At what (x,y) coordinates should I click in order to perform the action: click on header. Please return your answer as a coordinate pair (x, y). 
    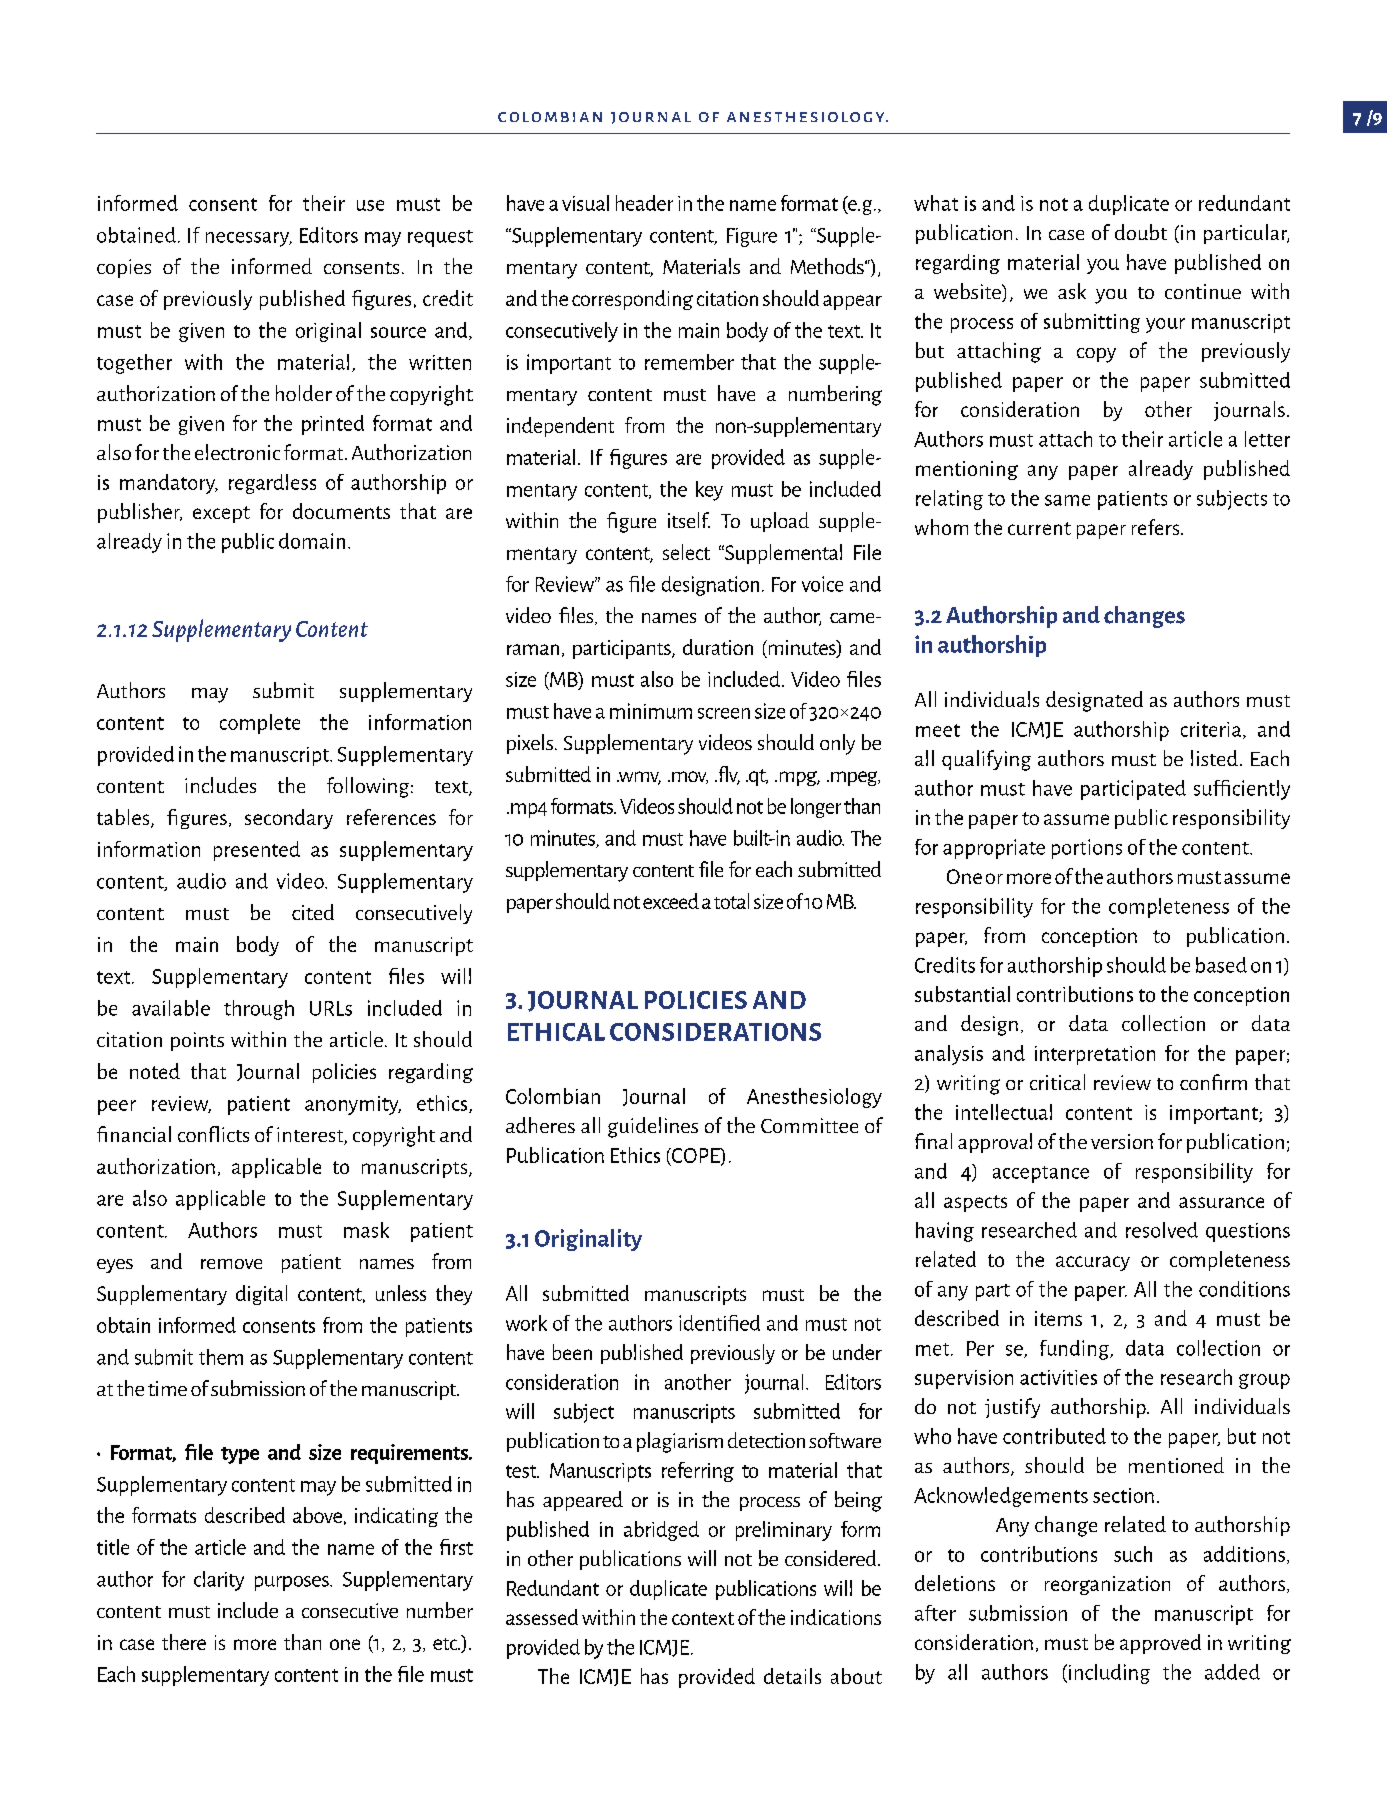
    Looking at the image, I should click on (644, 203).
